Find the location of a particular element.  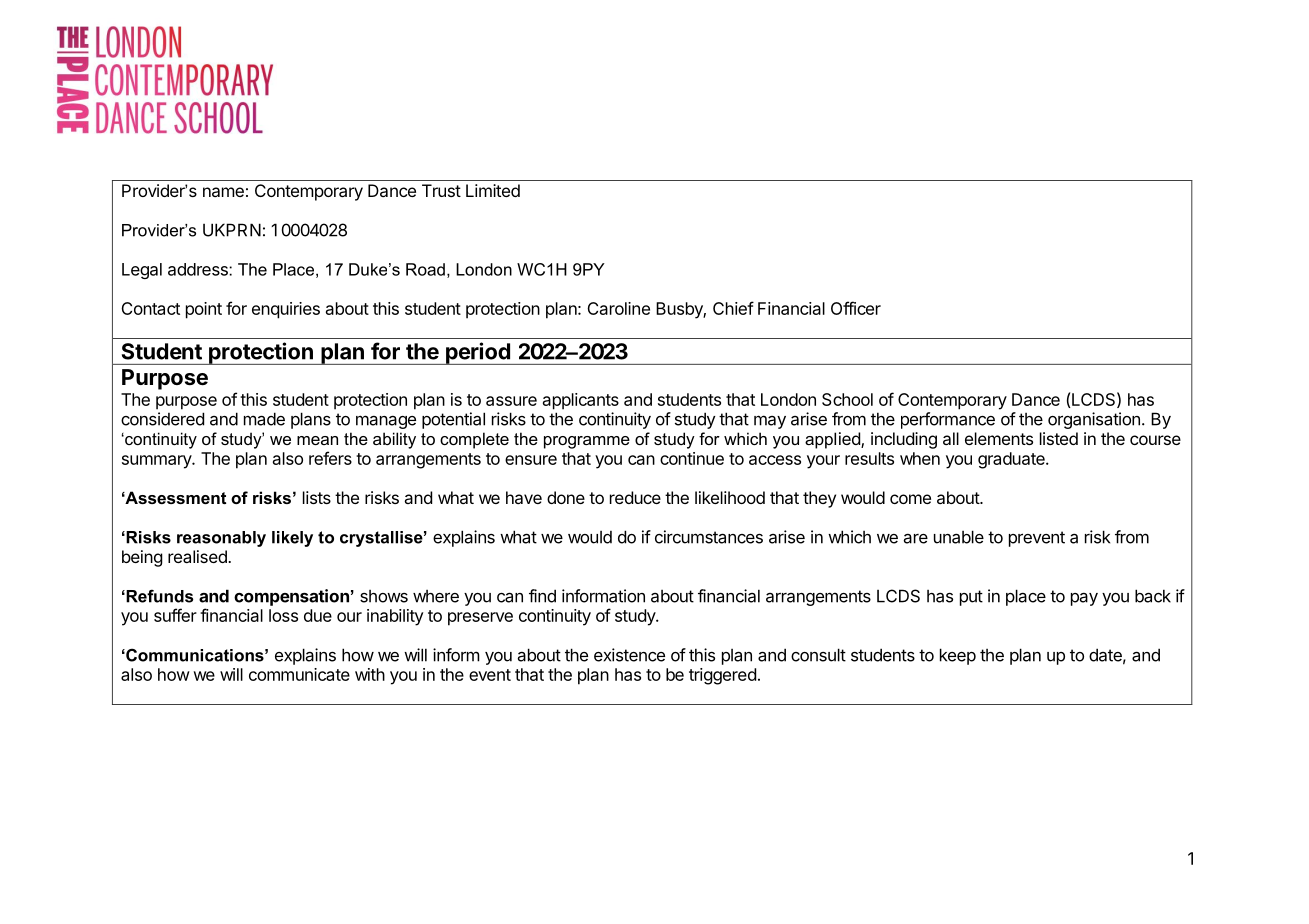

name is located at coordinates (223, 192).
